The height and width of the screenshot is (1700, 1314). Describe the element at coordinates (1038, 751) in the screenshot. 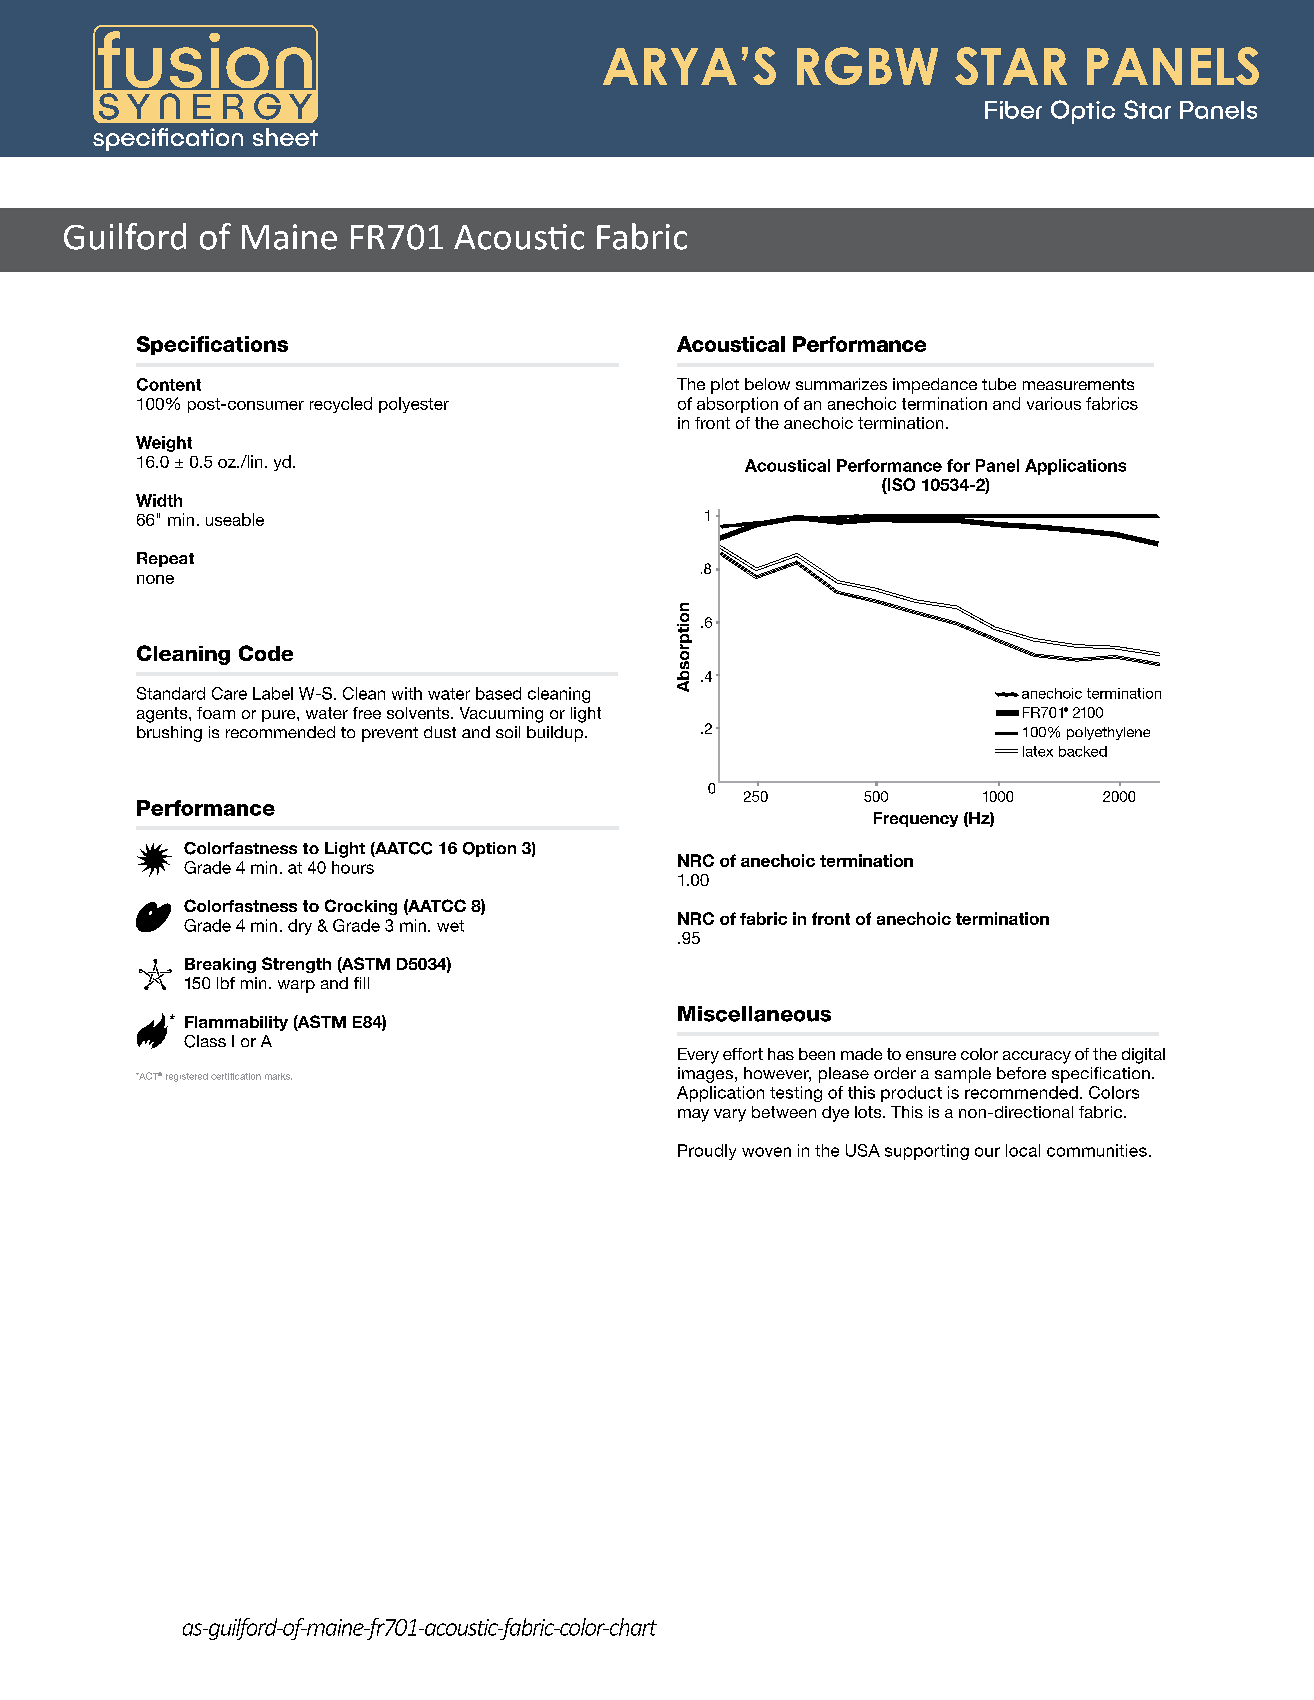

I see `latex` at that location.
